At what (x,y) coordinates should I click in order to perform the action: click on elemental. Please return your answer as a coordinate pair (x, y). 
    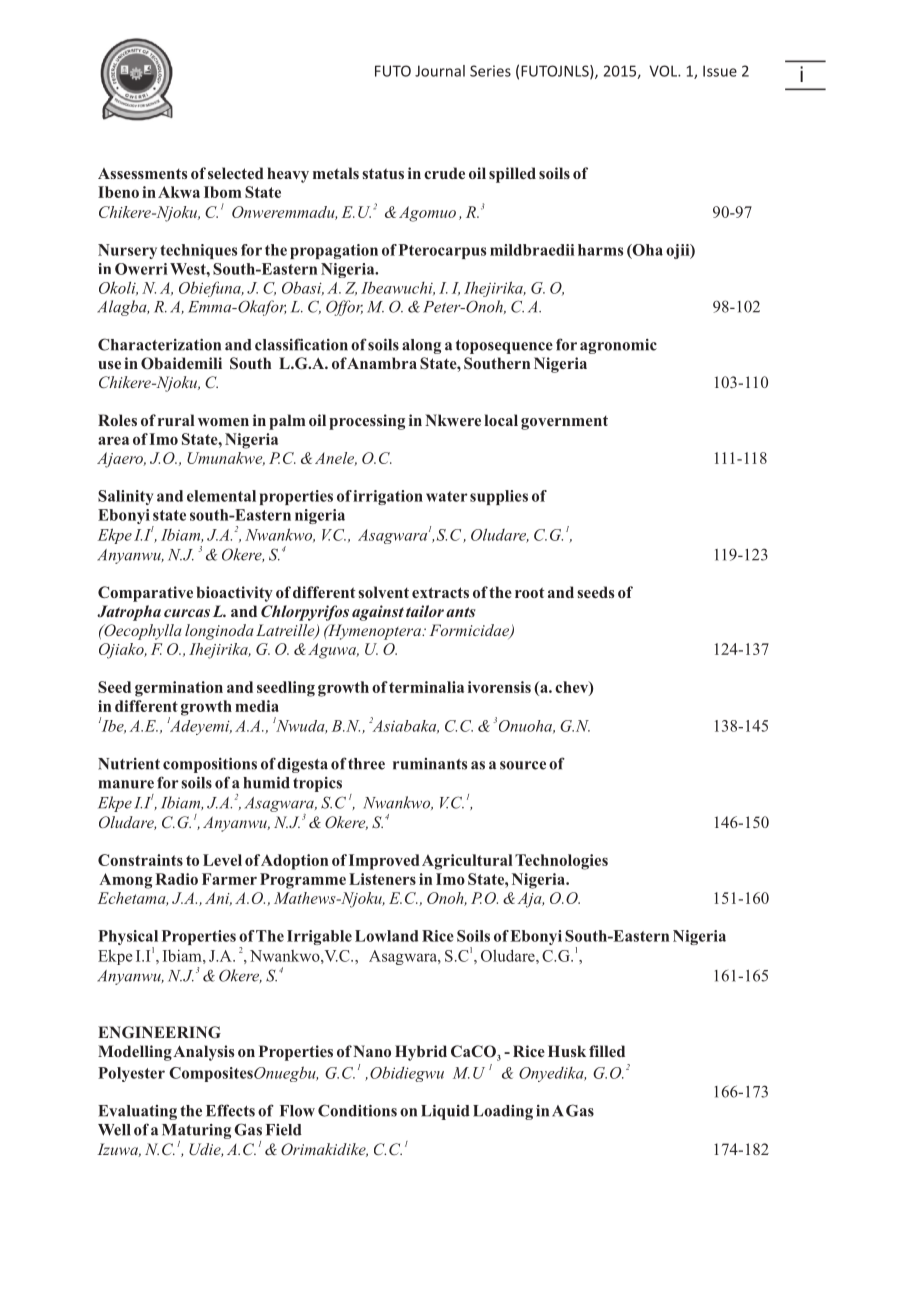
    Looking at the image, I should click on (221, 496).
